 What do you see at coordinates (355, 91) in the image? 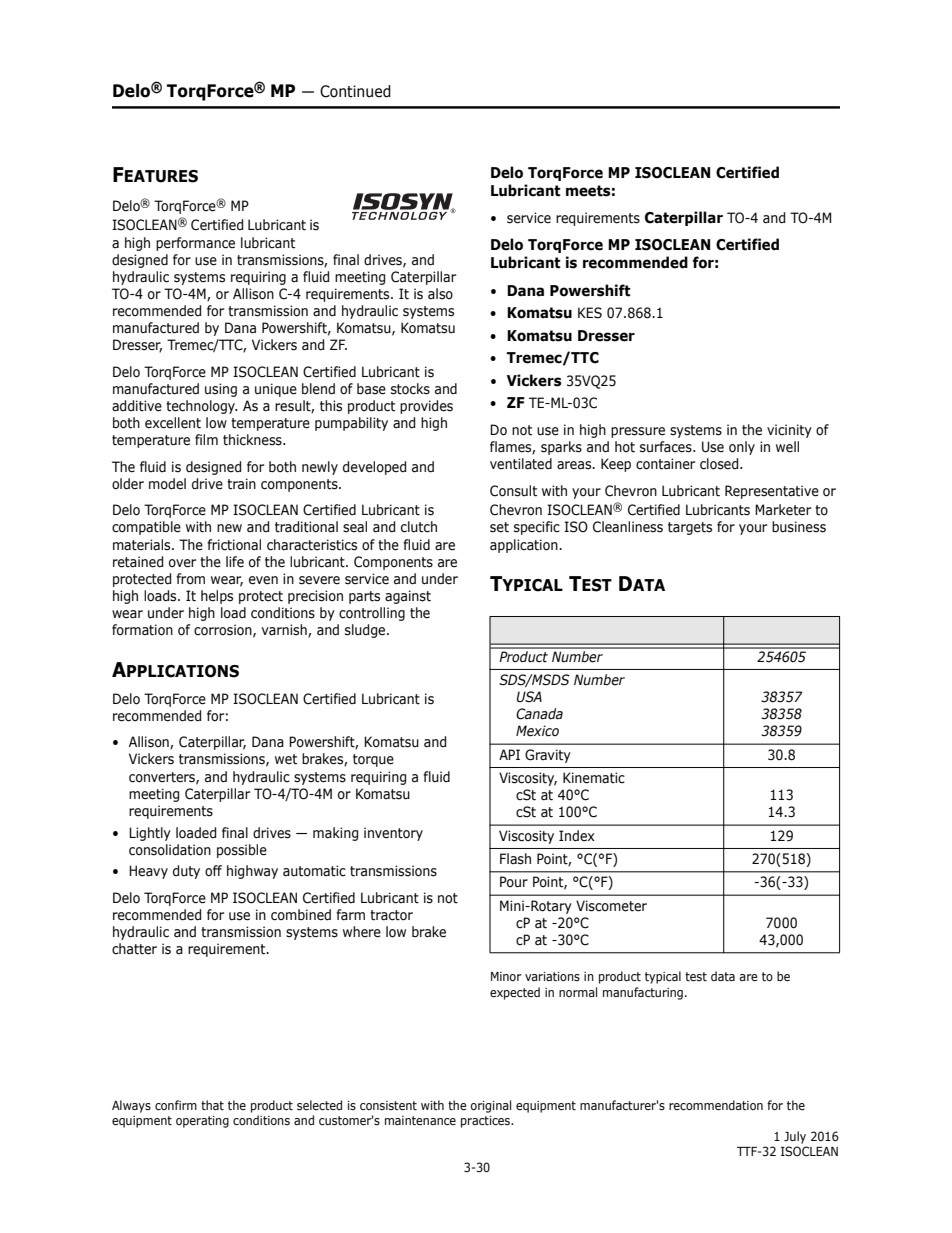
I see `Continued` at bounding box center [355, 91].
